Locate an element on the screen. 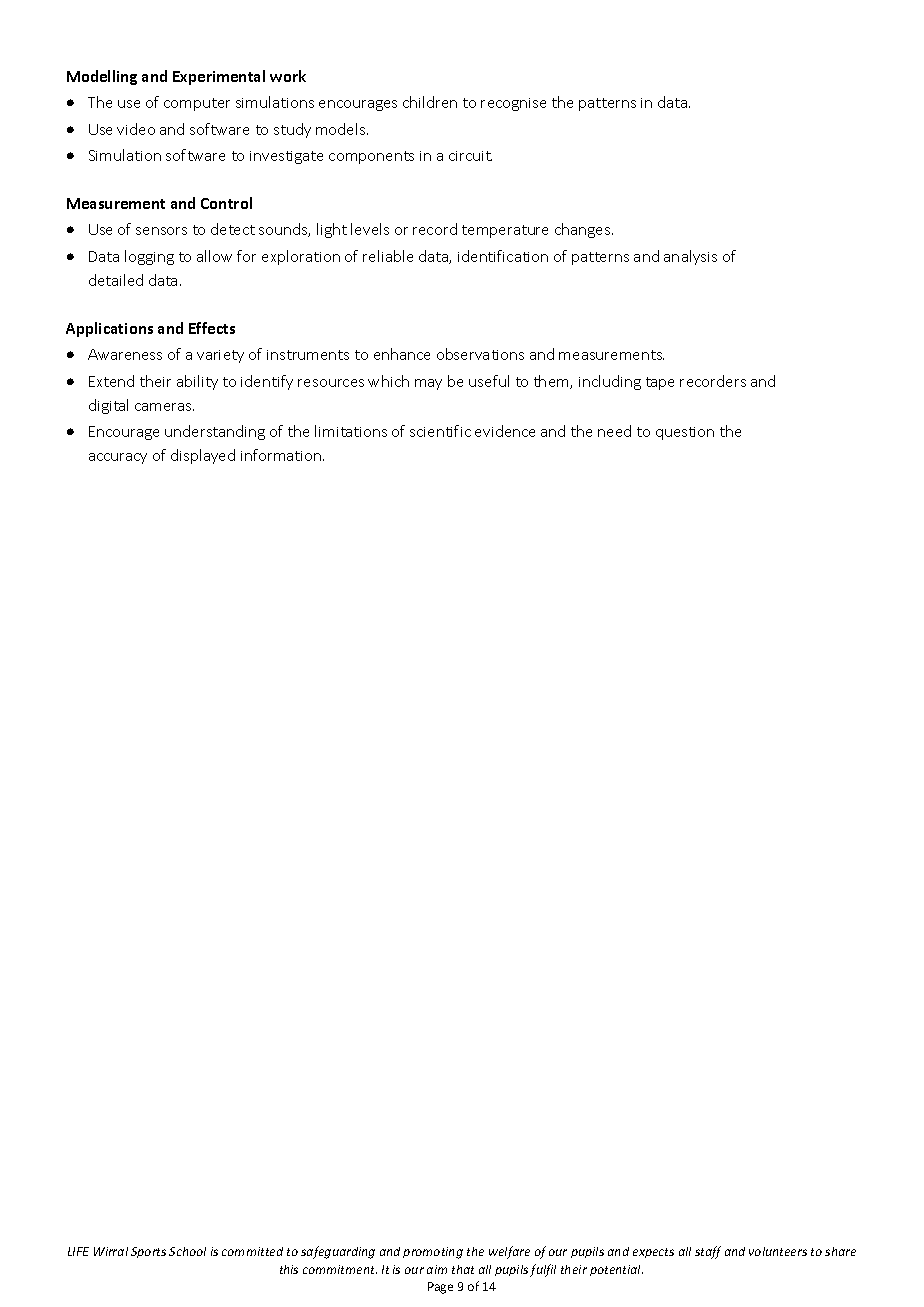 This screenshot has height=1307, width=924. volunteers is located at coordinates (778, 1251).
